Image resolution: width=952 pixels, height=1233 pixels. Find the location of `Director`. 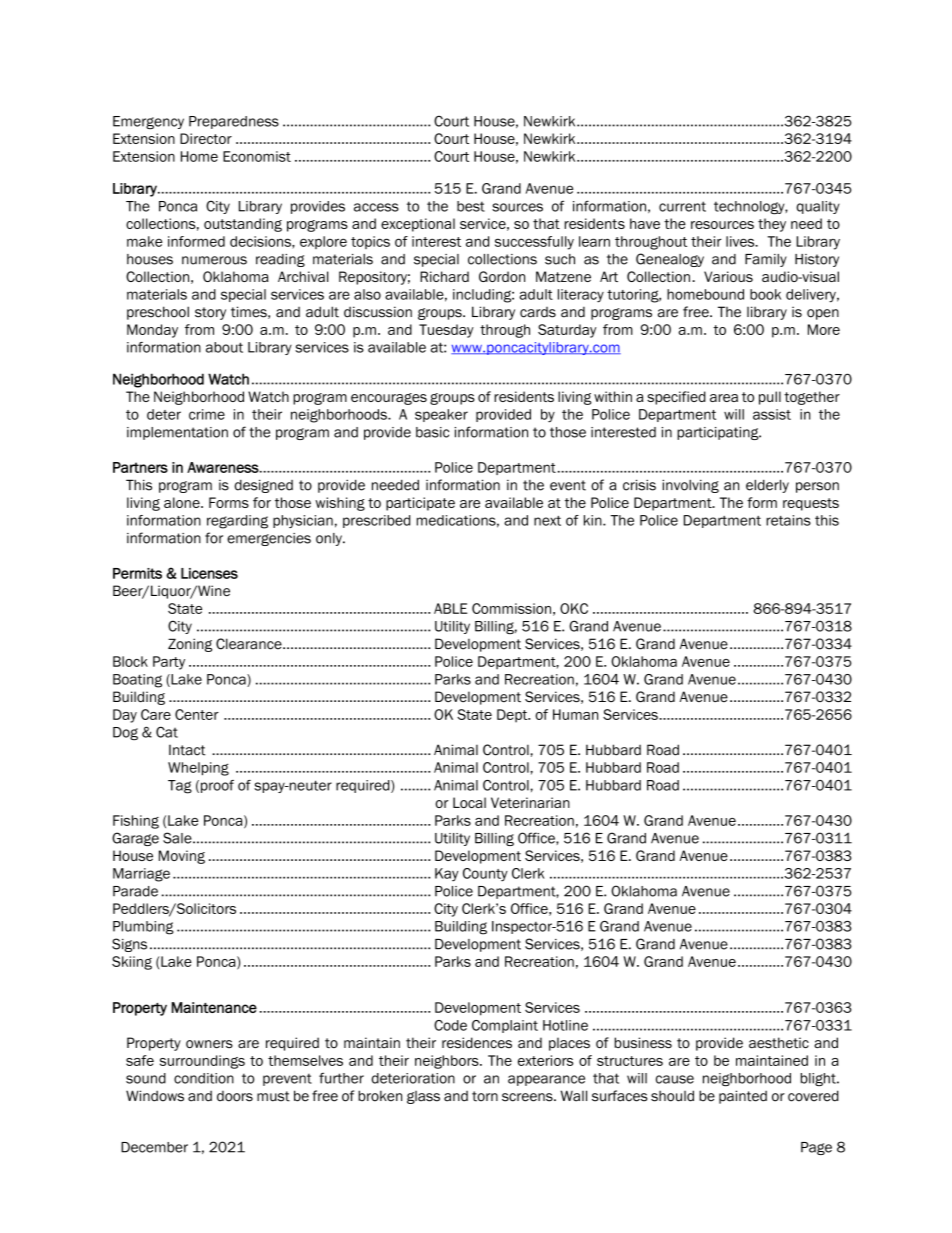

Director is located at coordinates (206, 138).
